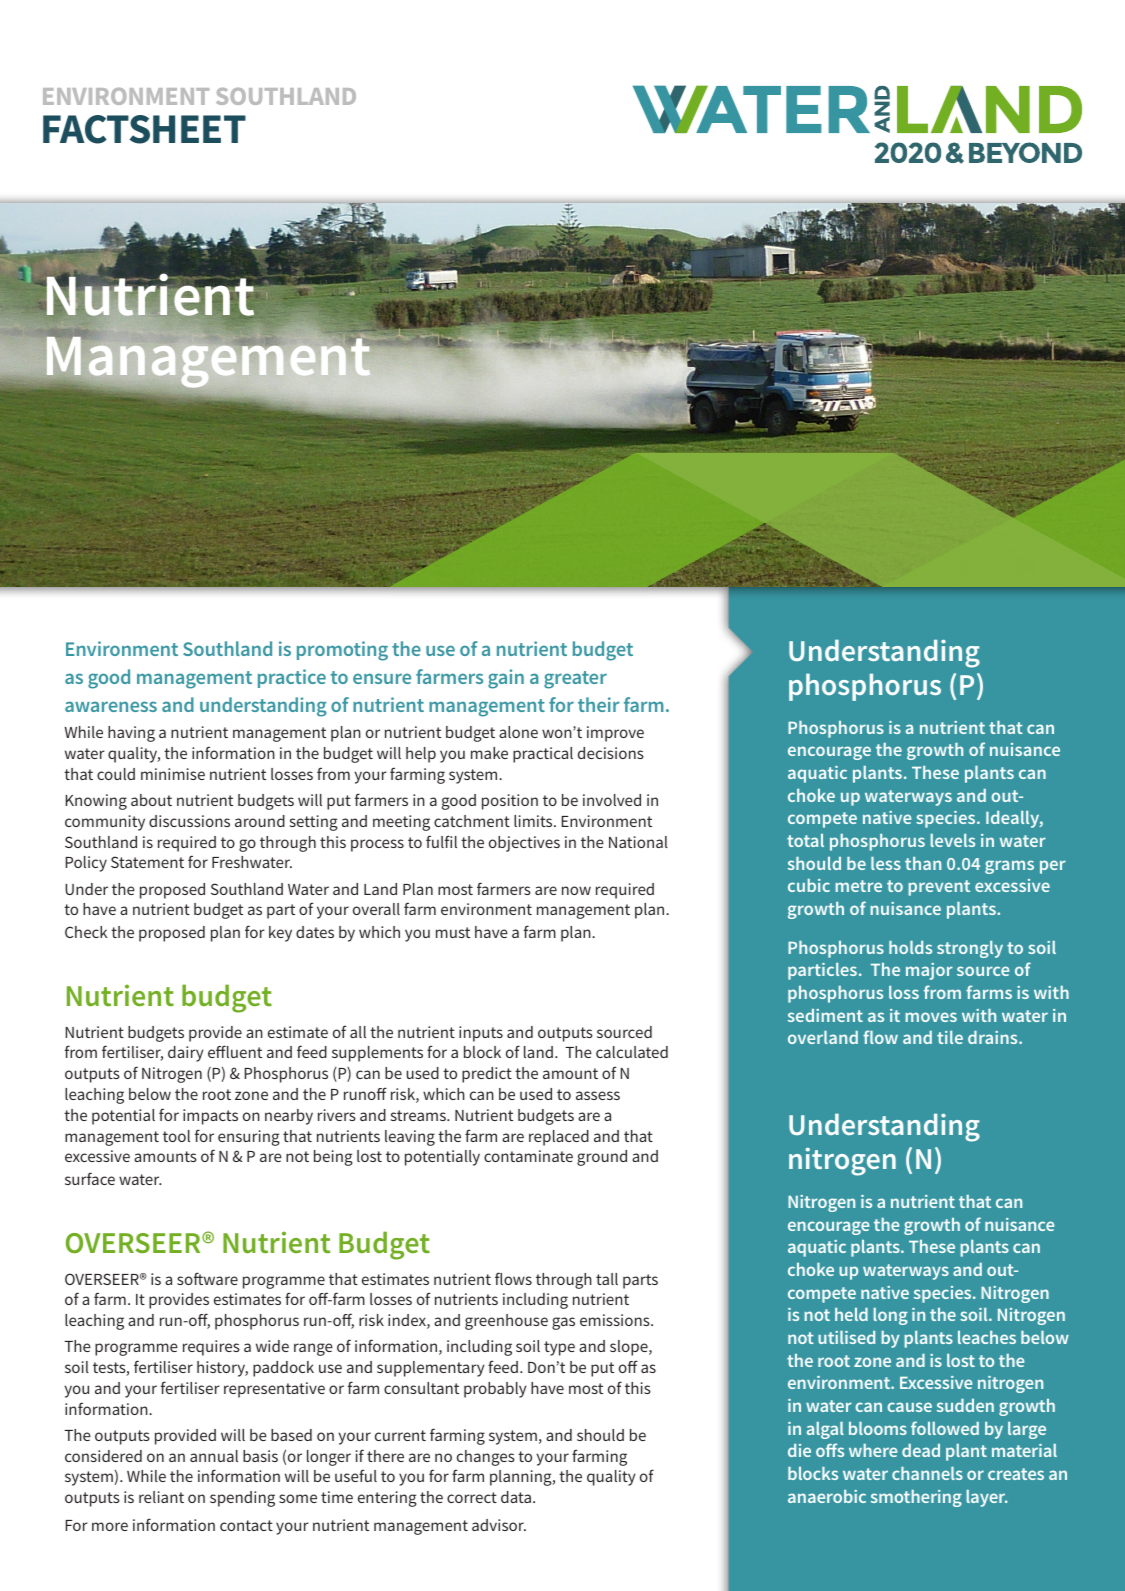  What do you see at coordinates (516, 1497) in the document?
I see `data` at bounding box center [516, 1497].
